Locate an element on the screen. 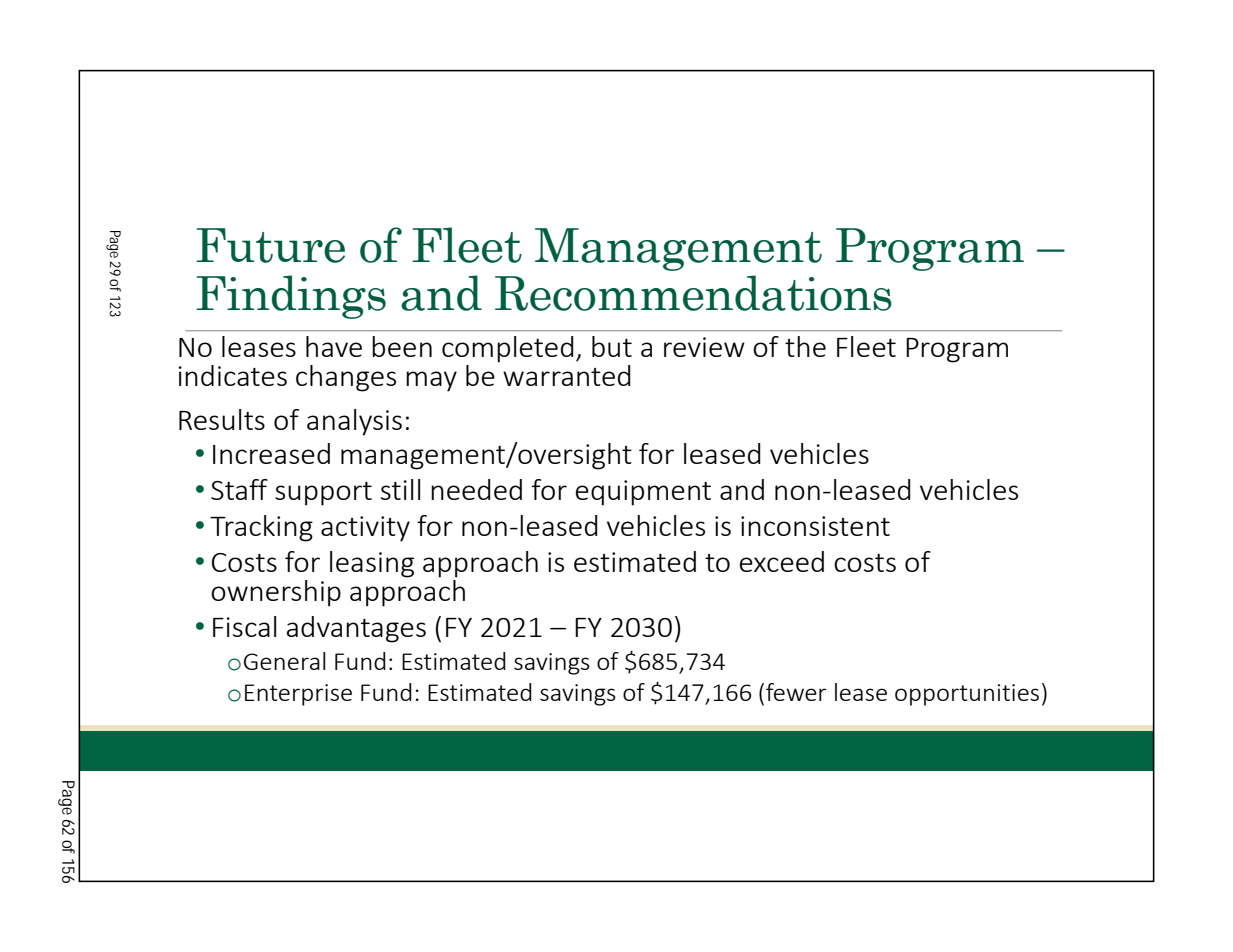  exceed is located at coordinates (782, 561).
